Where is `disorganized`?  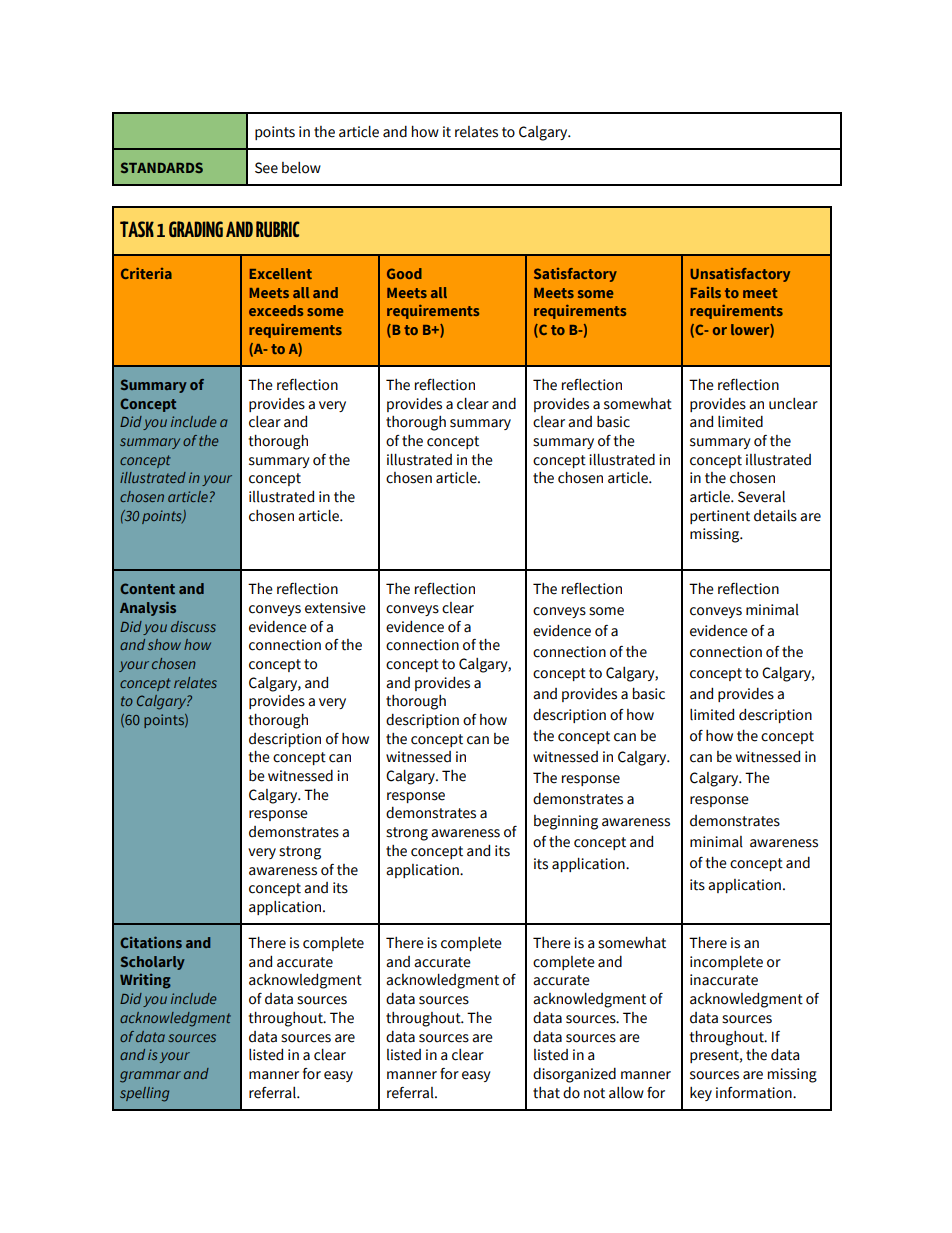 disorganized is located at coordinates (574, 1075).
